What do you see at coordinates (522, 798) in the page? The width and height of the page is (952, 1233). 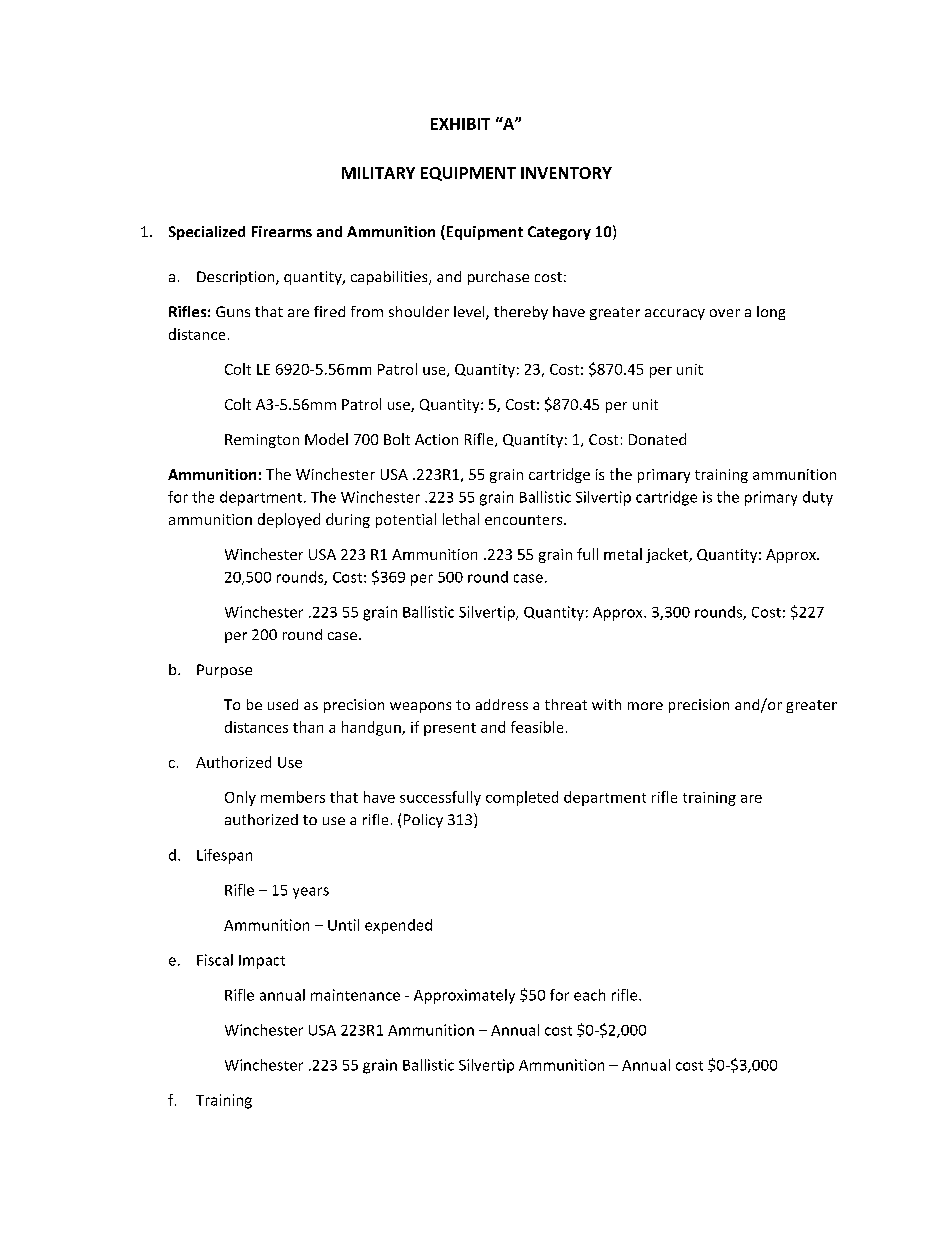 I see `completed` at bounding box center [522, 798].
